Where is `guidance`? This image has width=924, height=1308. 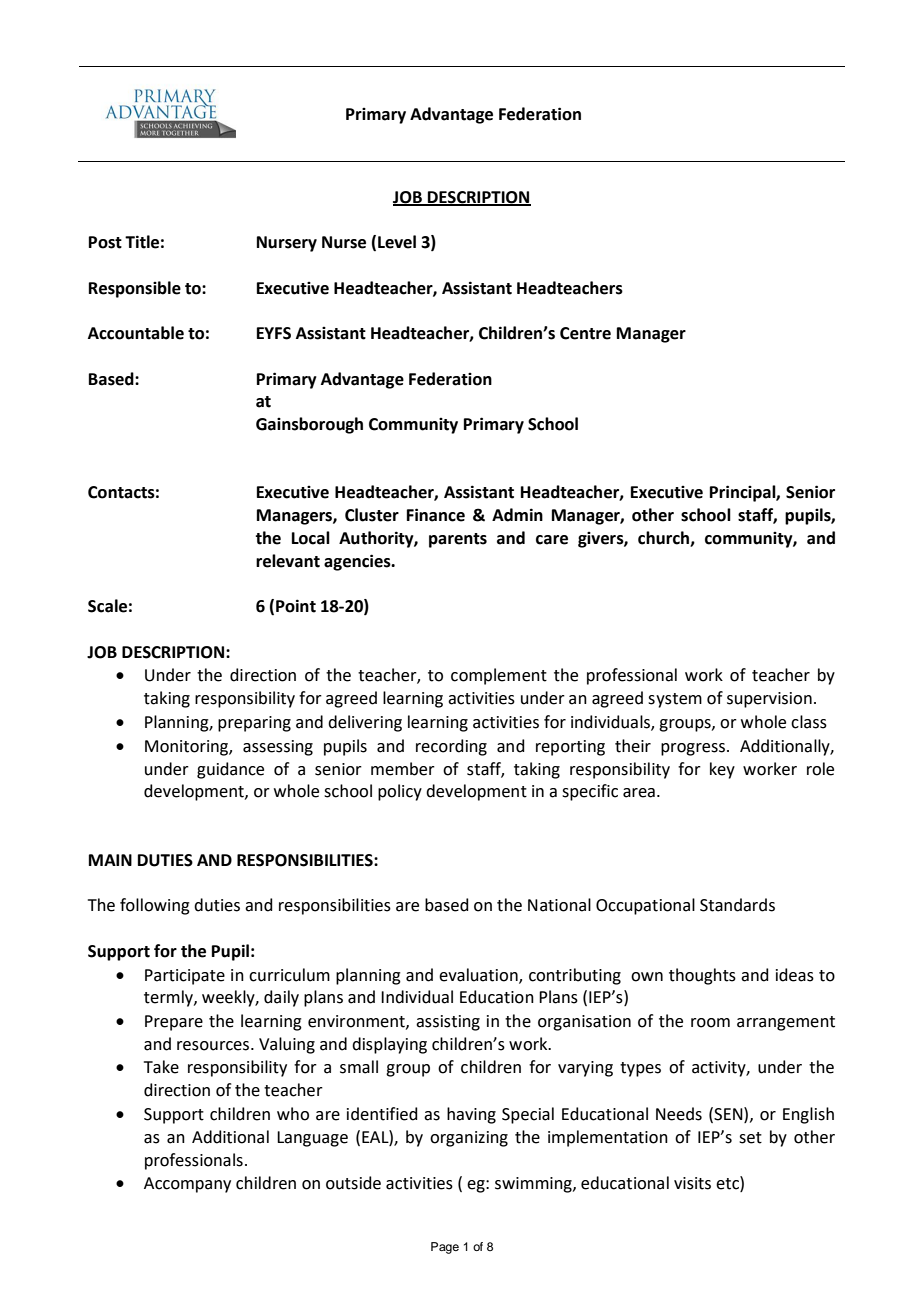
guidance is located at coordinates (230, 770).
